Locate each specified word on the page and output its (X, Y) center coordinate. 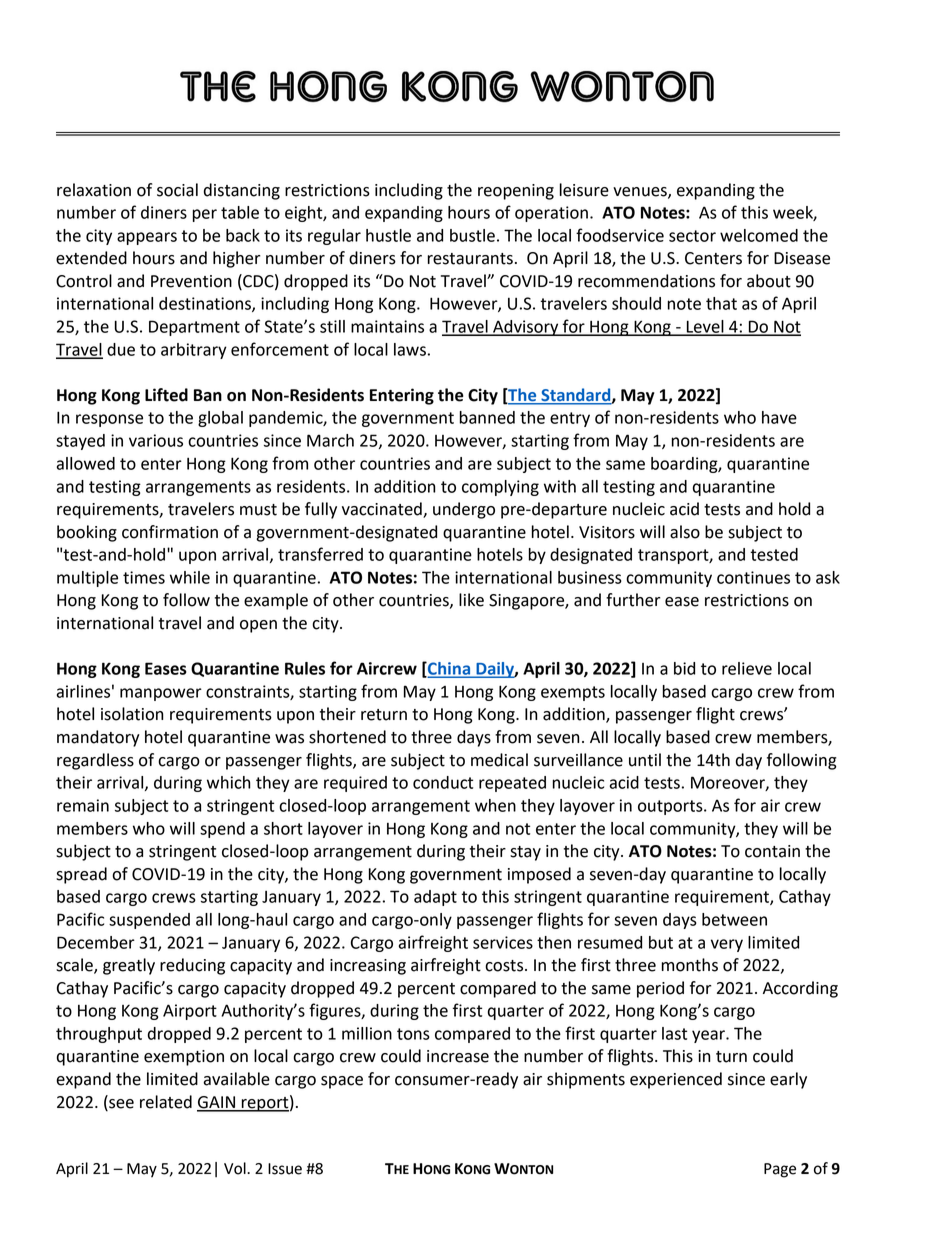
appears (147, 238)
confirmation (170, 532)
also (685, 532)
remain (83, 805)
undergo (464, 510)
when (495, 805)
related (166, 1102)
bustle (472, 235)
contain (772, 851)
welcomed (759, 235)
